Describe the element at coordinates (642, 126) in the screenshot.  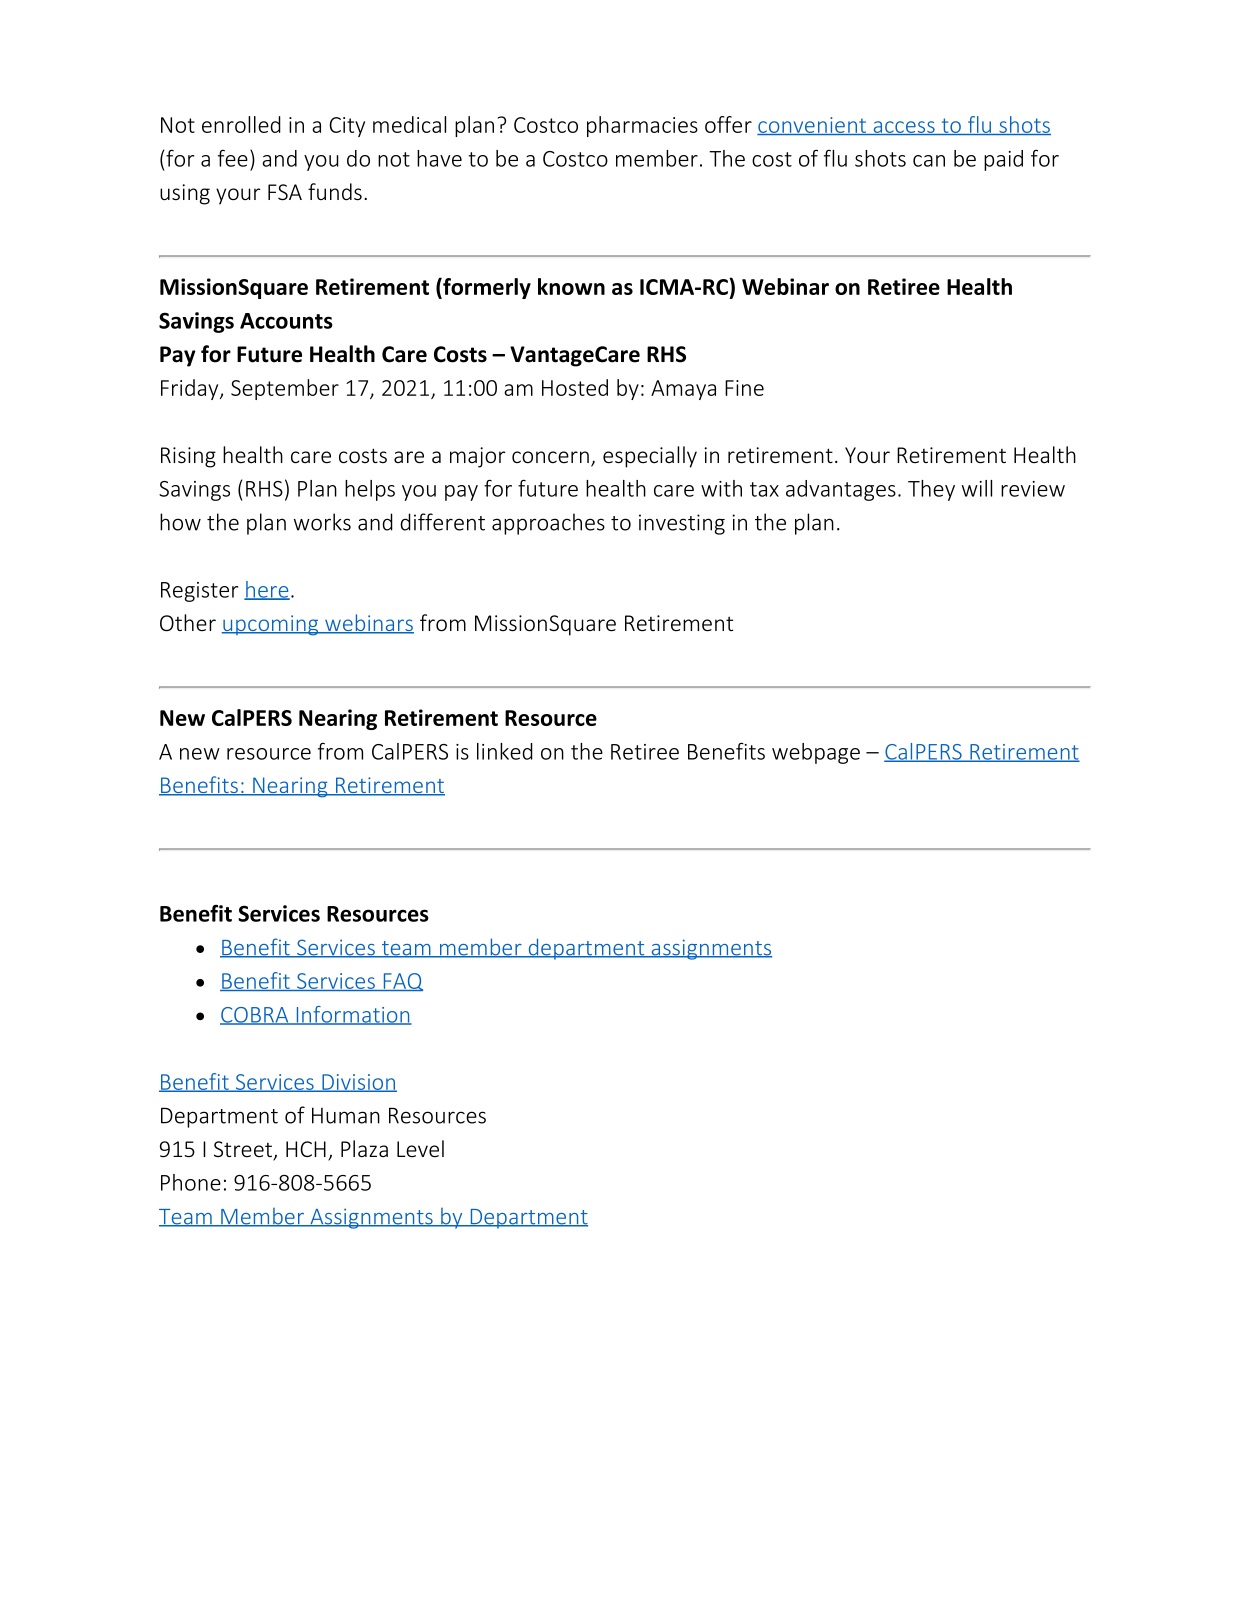
I see `pharmacies` at that location.
